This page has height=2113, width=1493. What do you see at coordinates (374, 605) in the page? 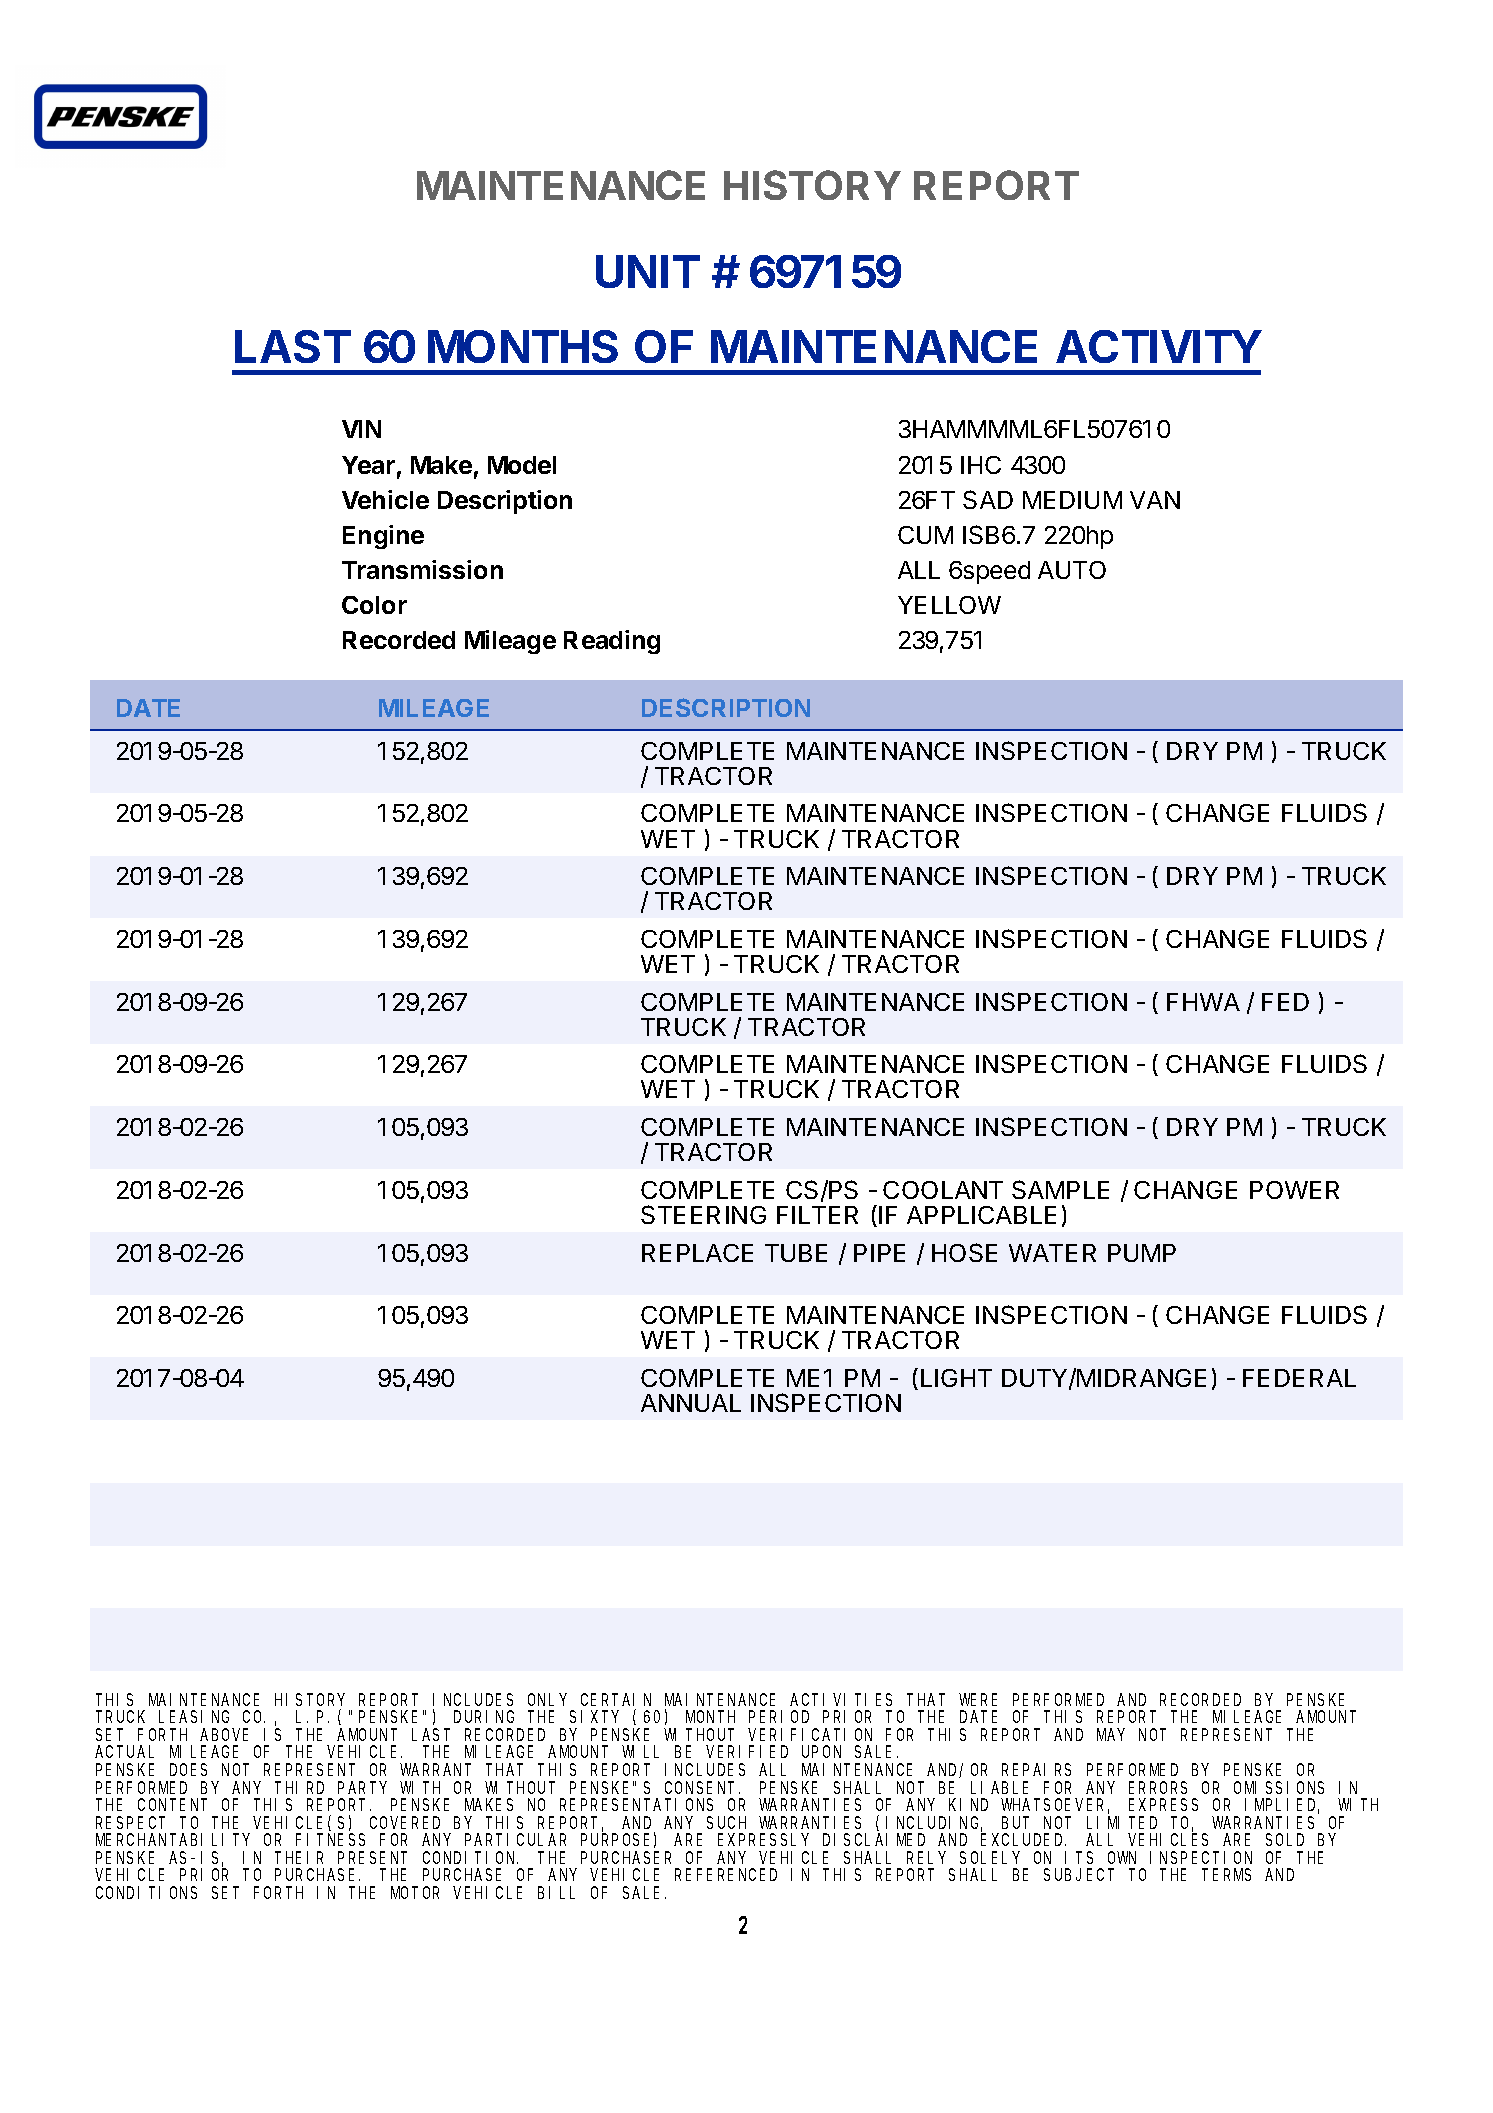
I see `Color` at bounding box center [374, 605].
